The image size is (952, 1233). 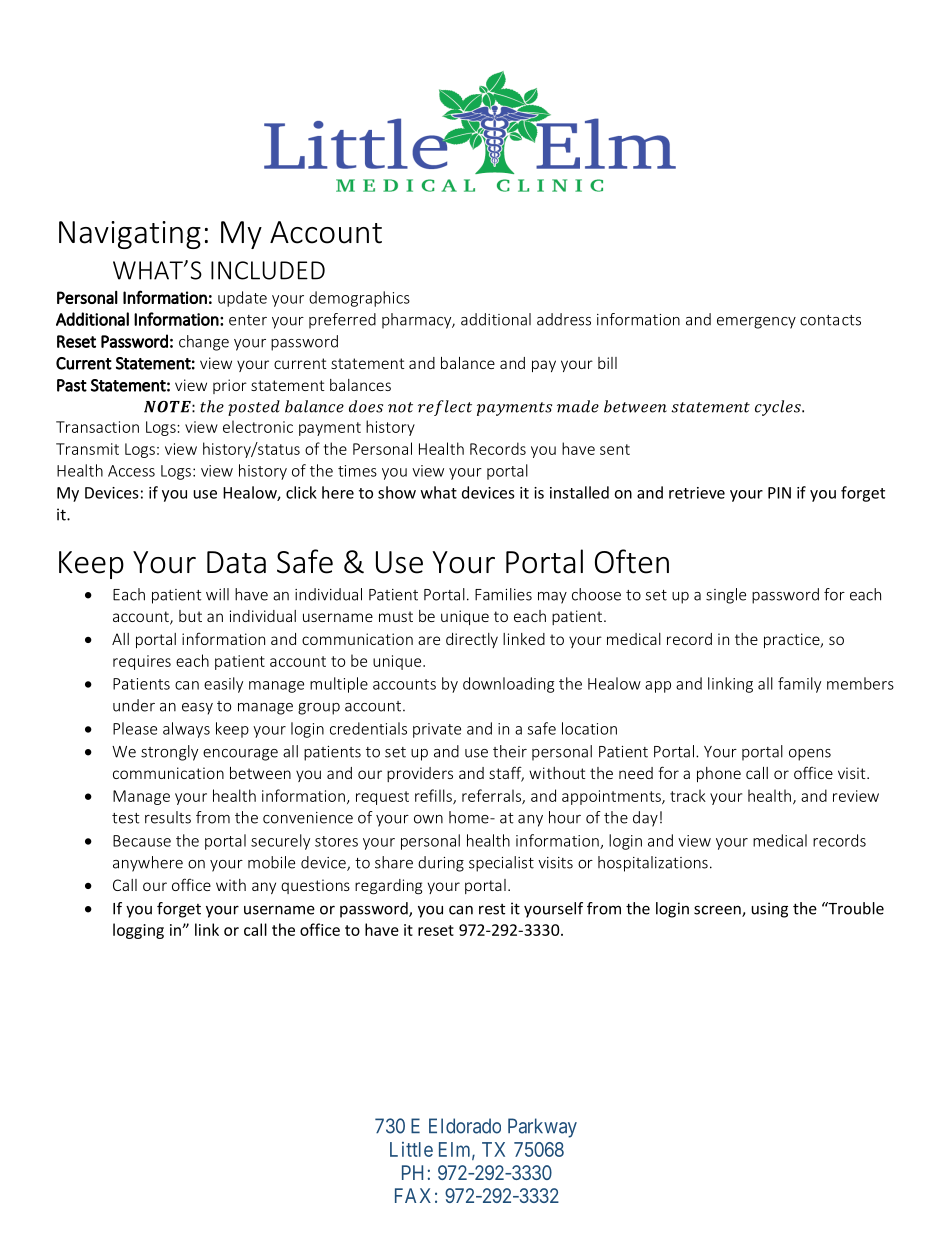 What do you see at coordinates (756, 323) in the screenshot?
I see `emergency` at bounding box center [756, 323].
